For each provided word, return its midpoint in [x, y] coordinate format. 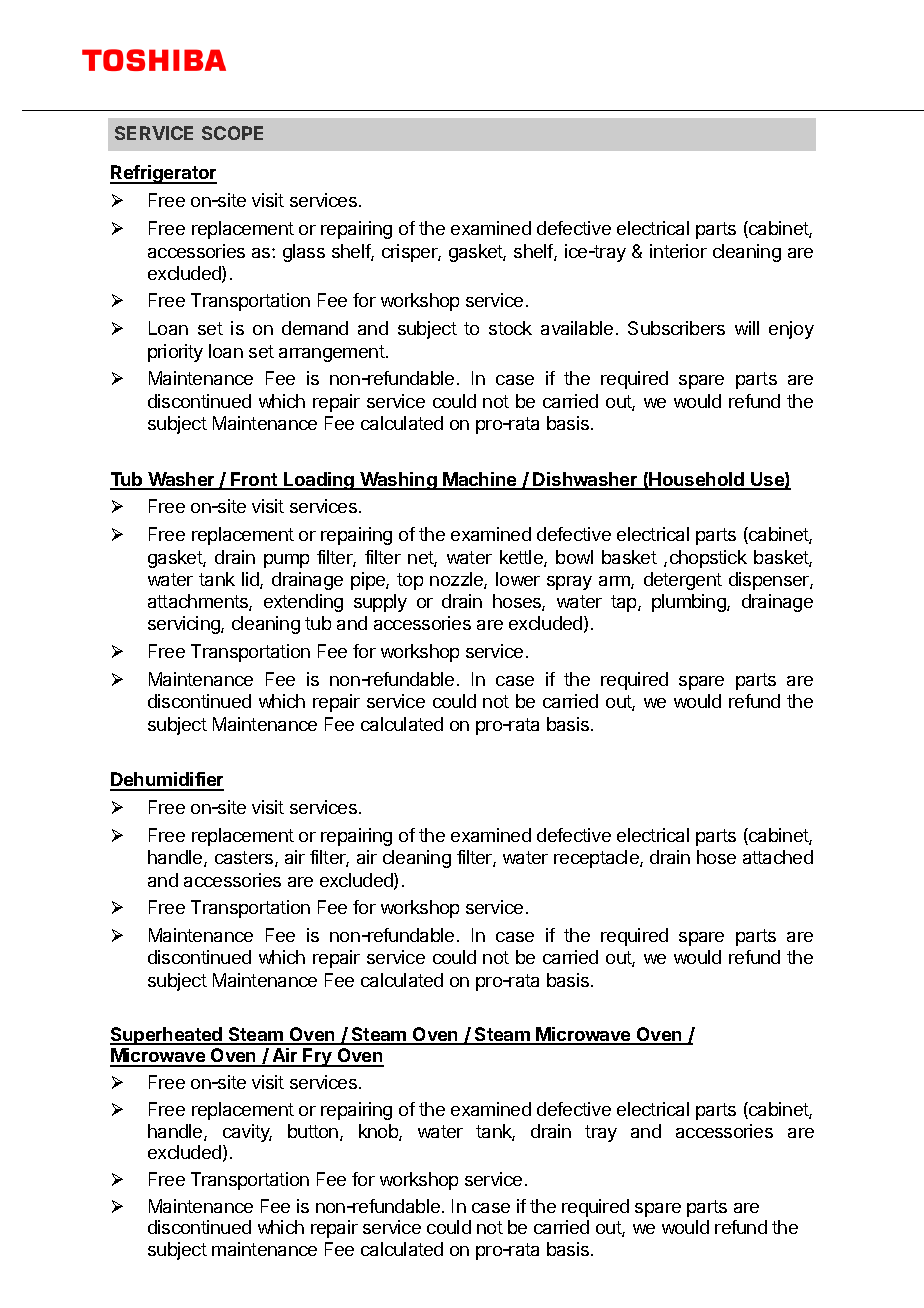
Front [254, 480]
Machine [480, 480]
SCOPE [232, 133]
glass [304, 253]
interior [678, 251]
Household [697, 480]
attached [778, 857]
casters [245, 859]
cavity [247, 1133]
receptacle [597, 859]
